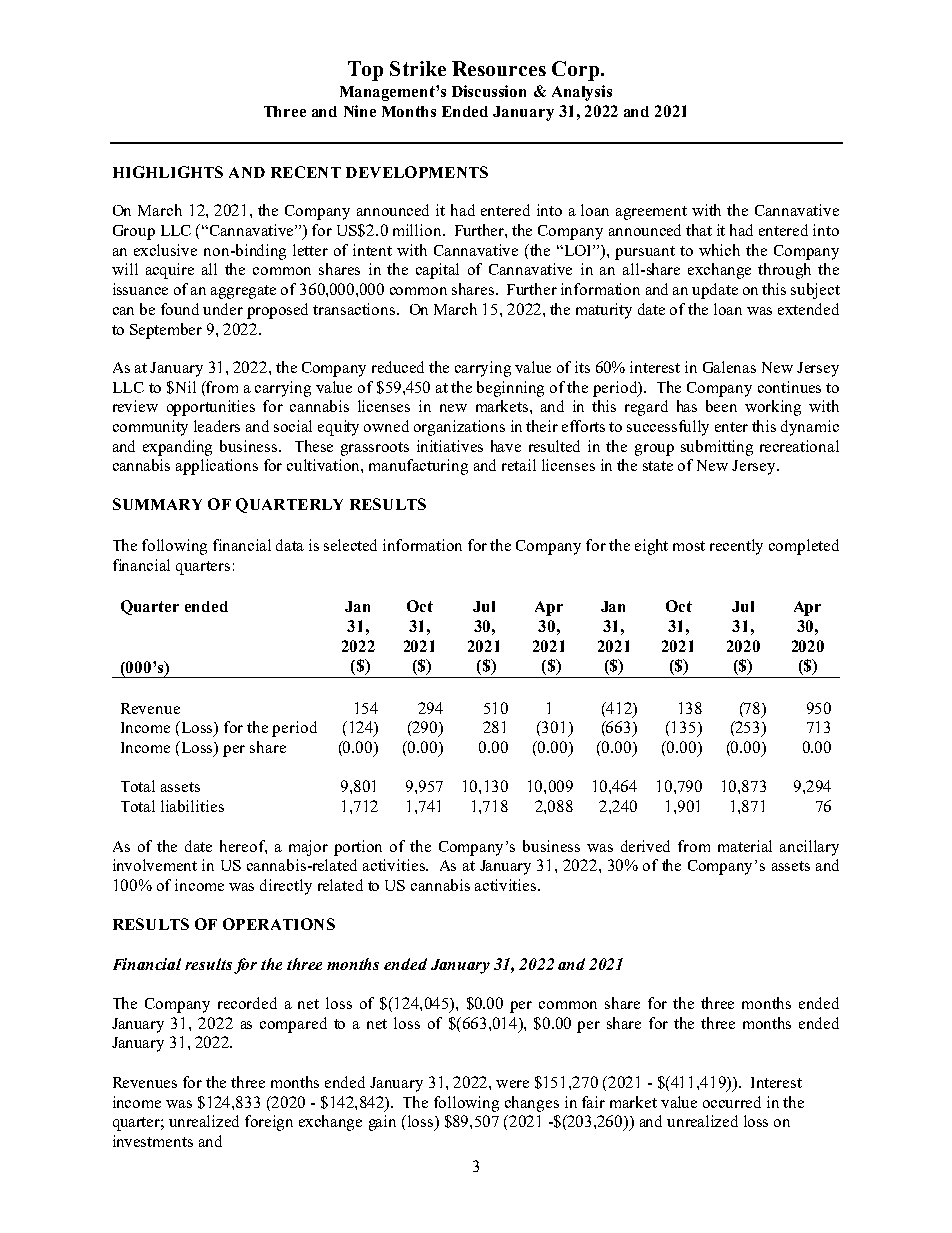 Image resolution: width=952 pixels, height=1233 pixels. Describe the element at coordinates (489, 91) in the screenshot. I see `Discussion` at that location.
